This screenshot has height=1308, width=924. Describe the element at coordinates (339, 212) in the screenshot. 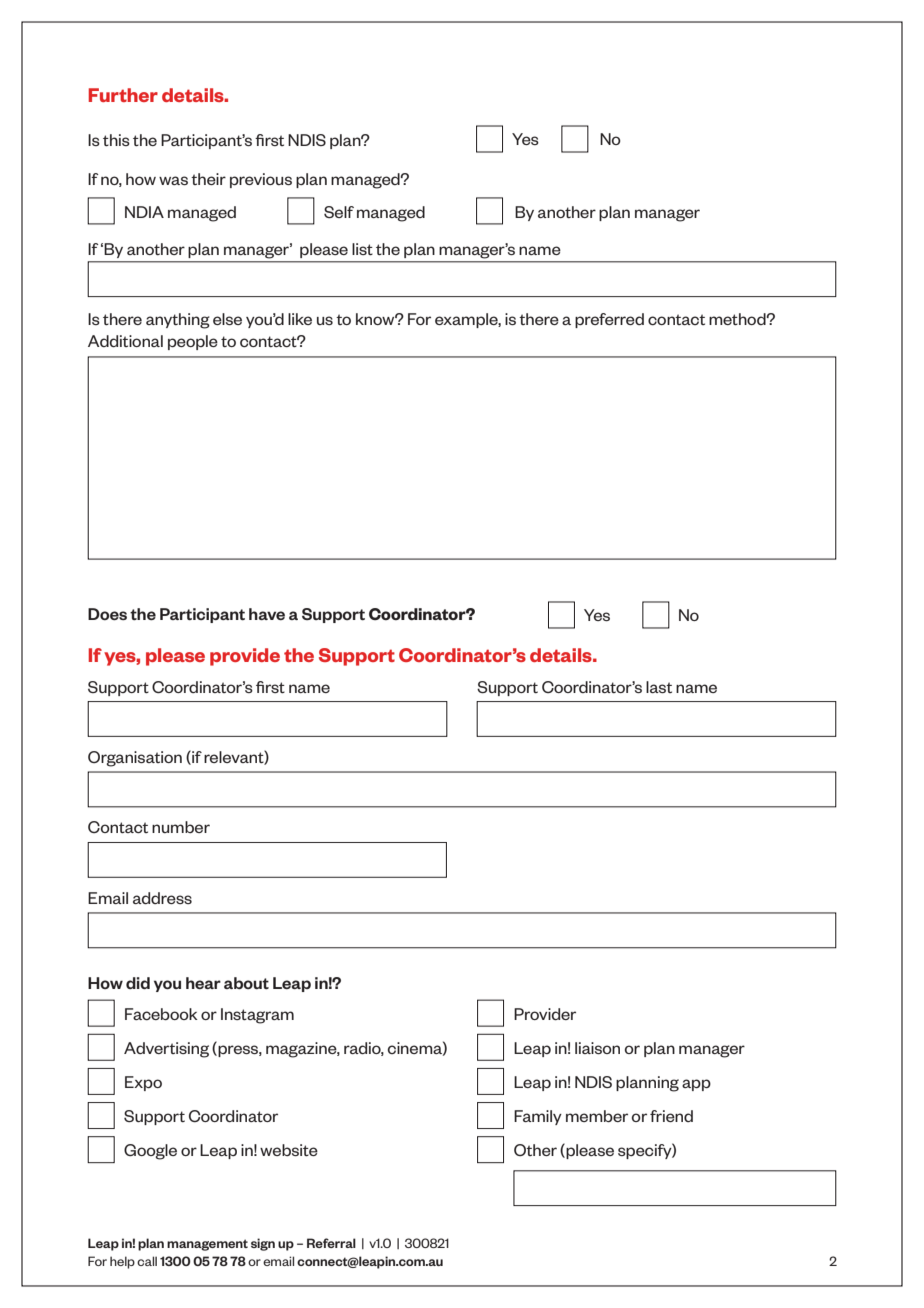

I see `Self` at that location.
